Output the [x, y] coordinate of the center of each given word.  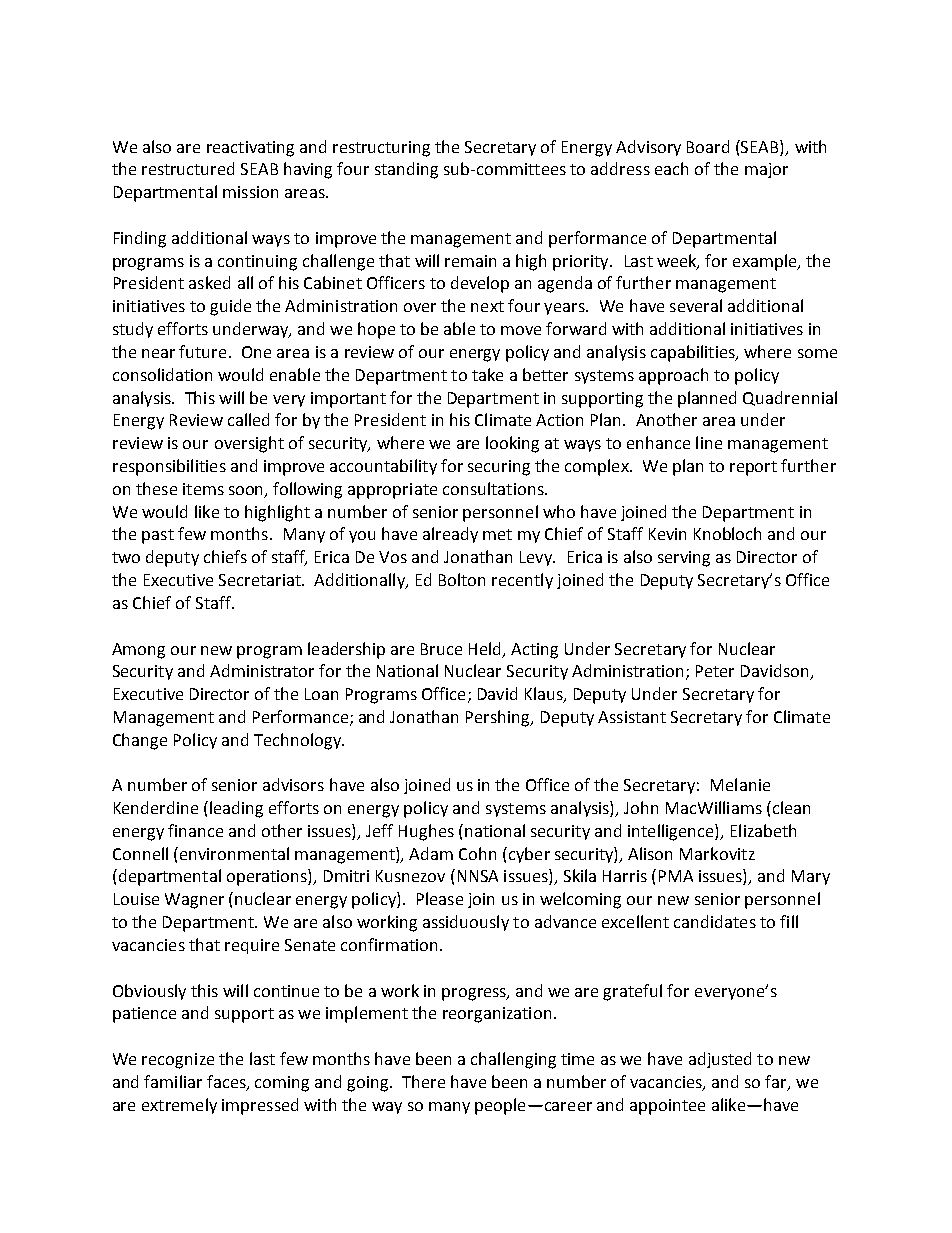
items [203, 489]
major [766, 170]
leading [236, 809]
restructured [188, 168]
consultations [494, 488]
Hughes [426, 832]
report [753, 468]
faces [227, 1082]
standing [406, 170]
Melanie [740, 784]
